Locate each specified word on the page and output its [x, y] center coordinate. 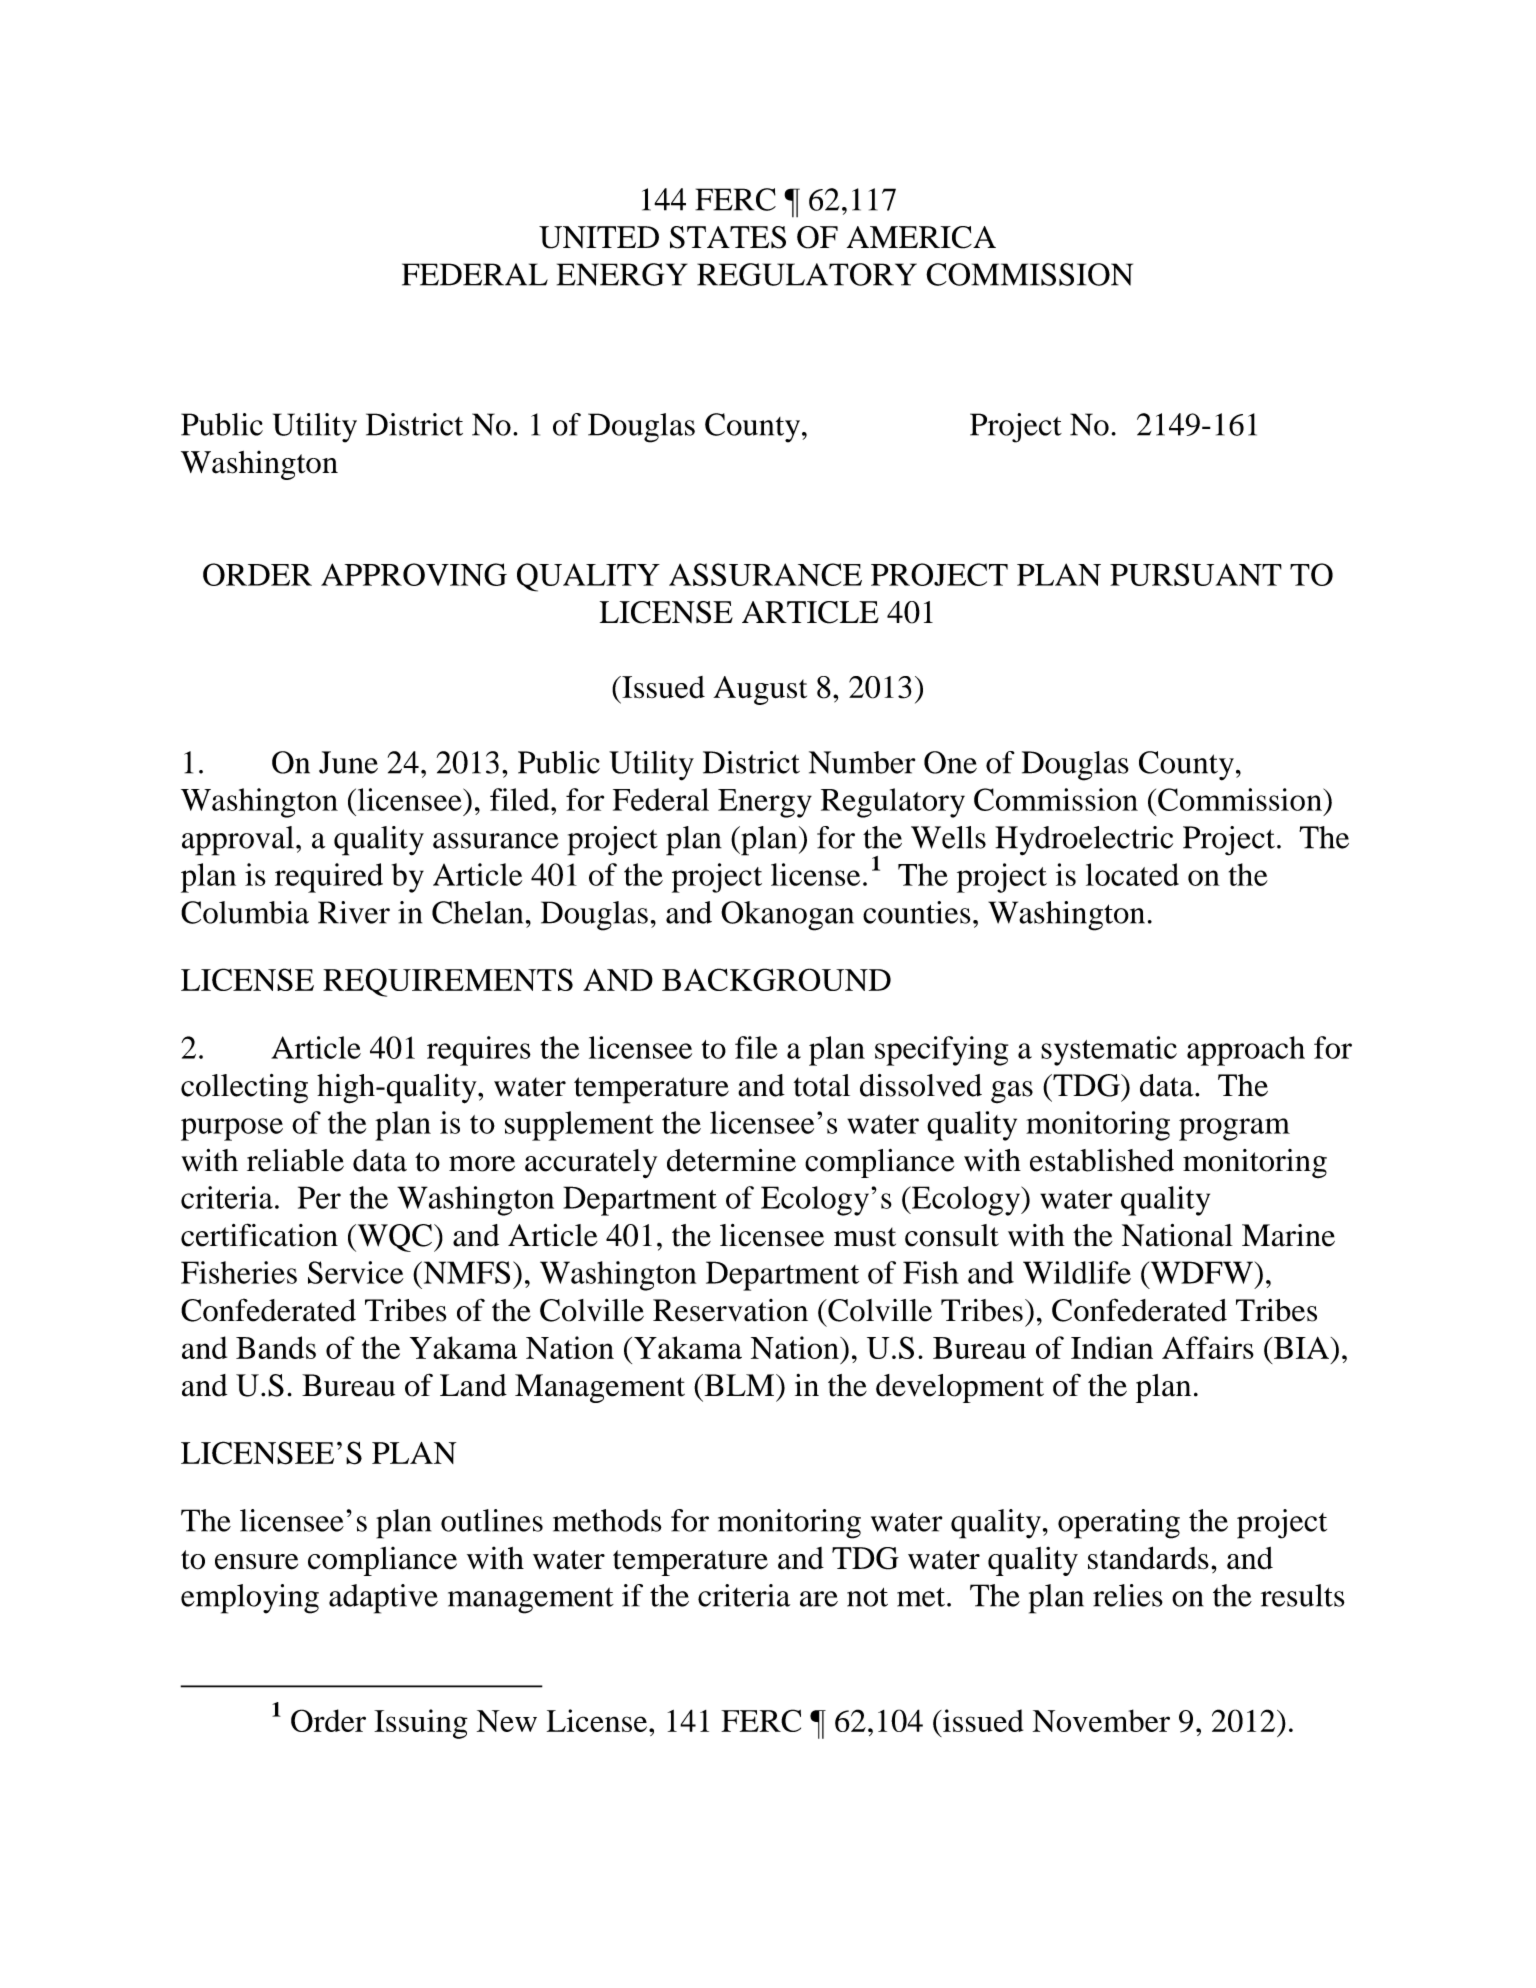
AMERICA [921, 237]
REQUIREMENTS [448, 982]
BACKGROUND [776, 979]
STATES [728, 237]
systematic [1109, 1051]
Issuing [421, 1724]
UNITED [599, 237]
